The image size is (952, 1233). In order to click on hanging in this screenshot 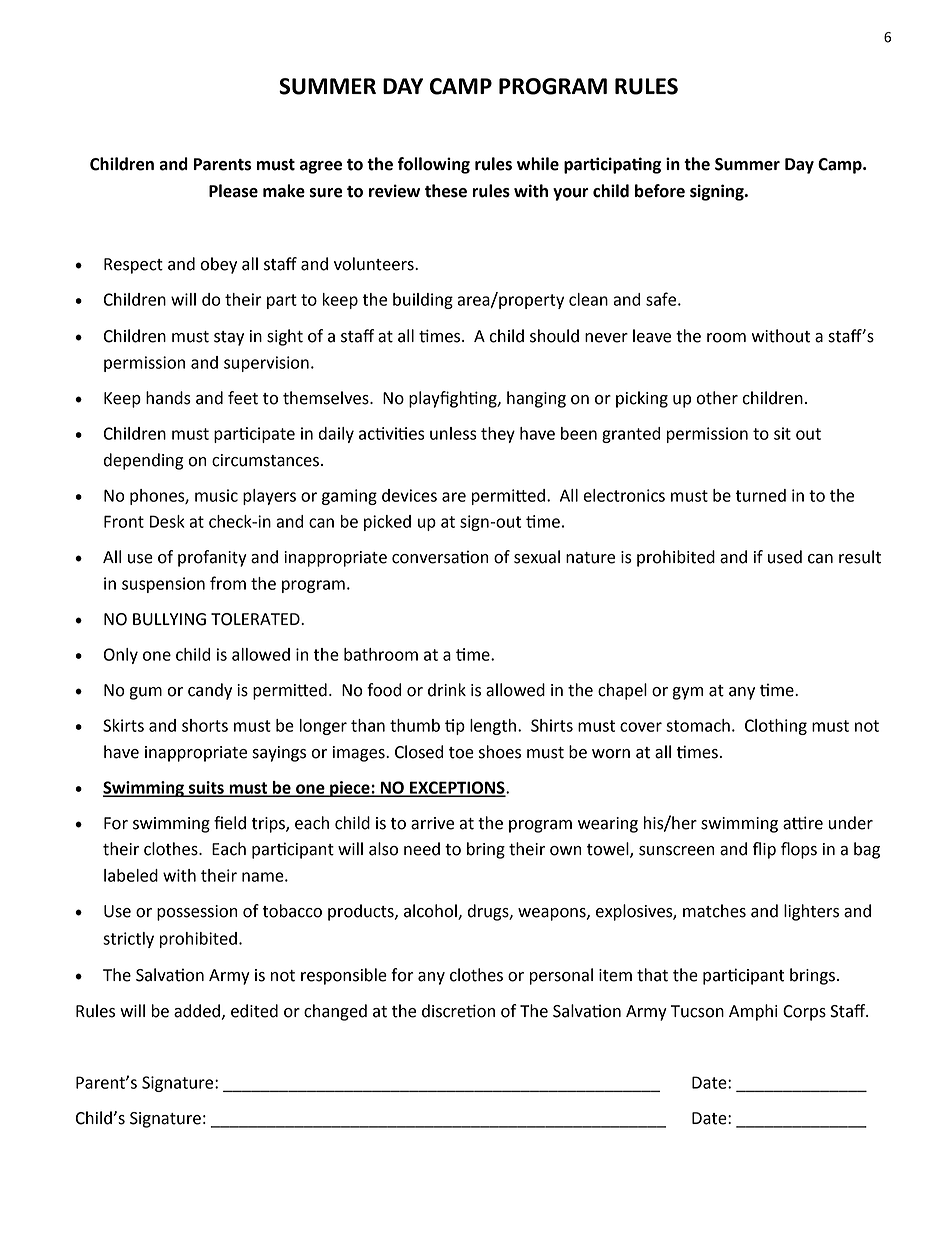, I will do `click(536, 399)`.
